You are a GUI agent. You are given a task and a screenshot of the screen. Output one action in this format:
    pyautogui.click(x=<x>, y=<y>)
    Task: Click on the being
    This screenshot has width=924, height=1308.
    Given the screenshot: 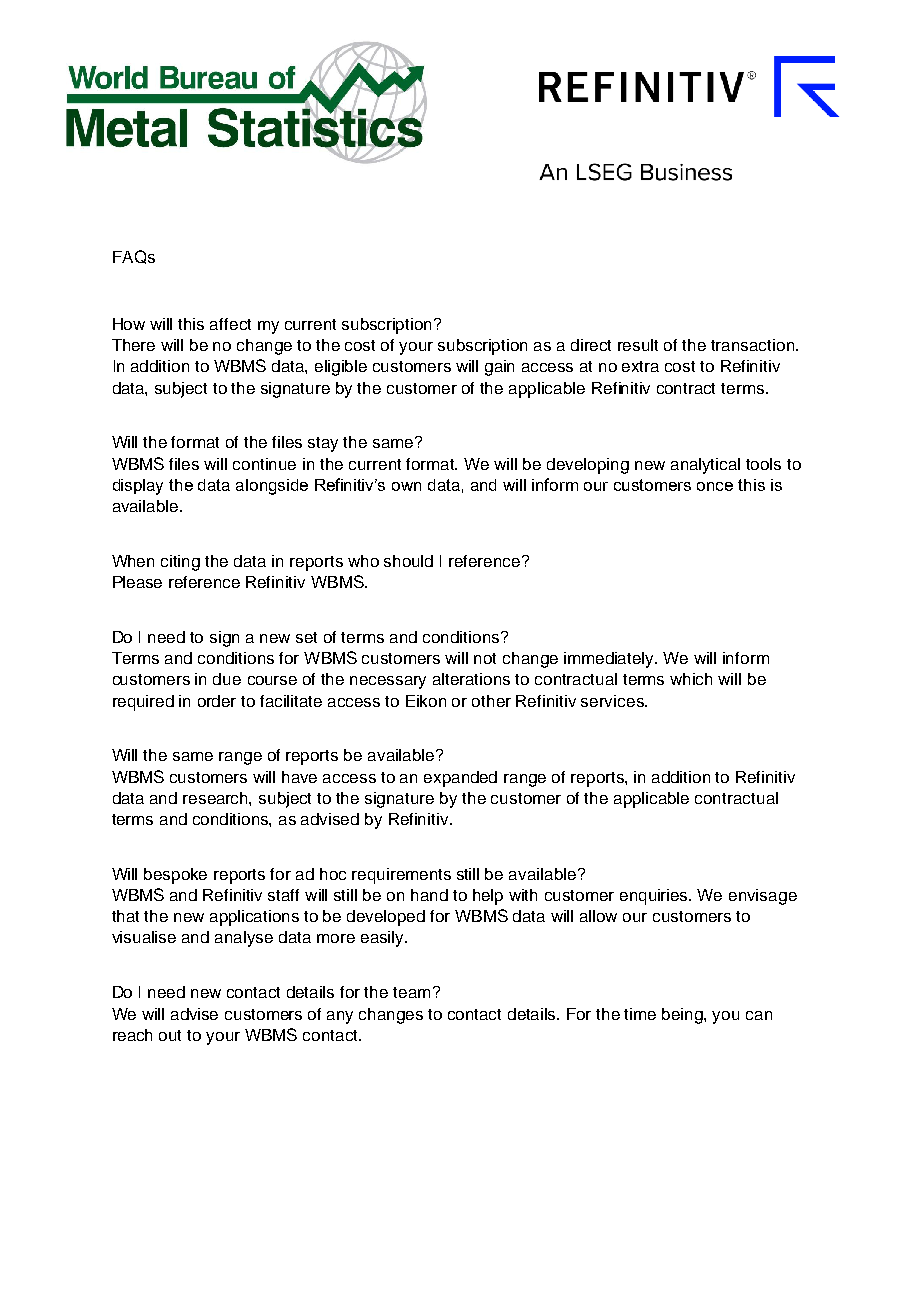 What is the action you would take?
    pyautogui.click(x=683, y=1016)
